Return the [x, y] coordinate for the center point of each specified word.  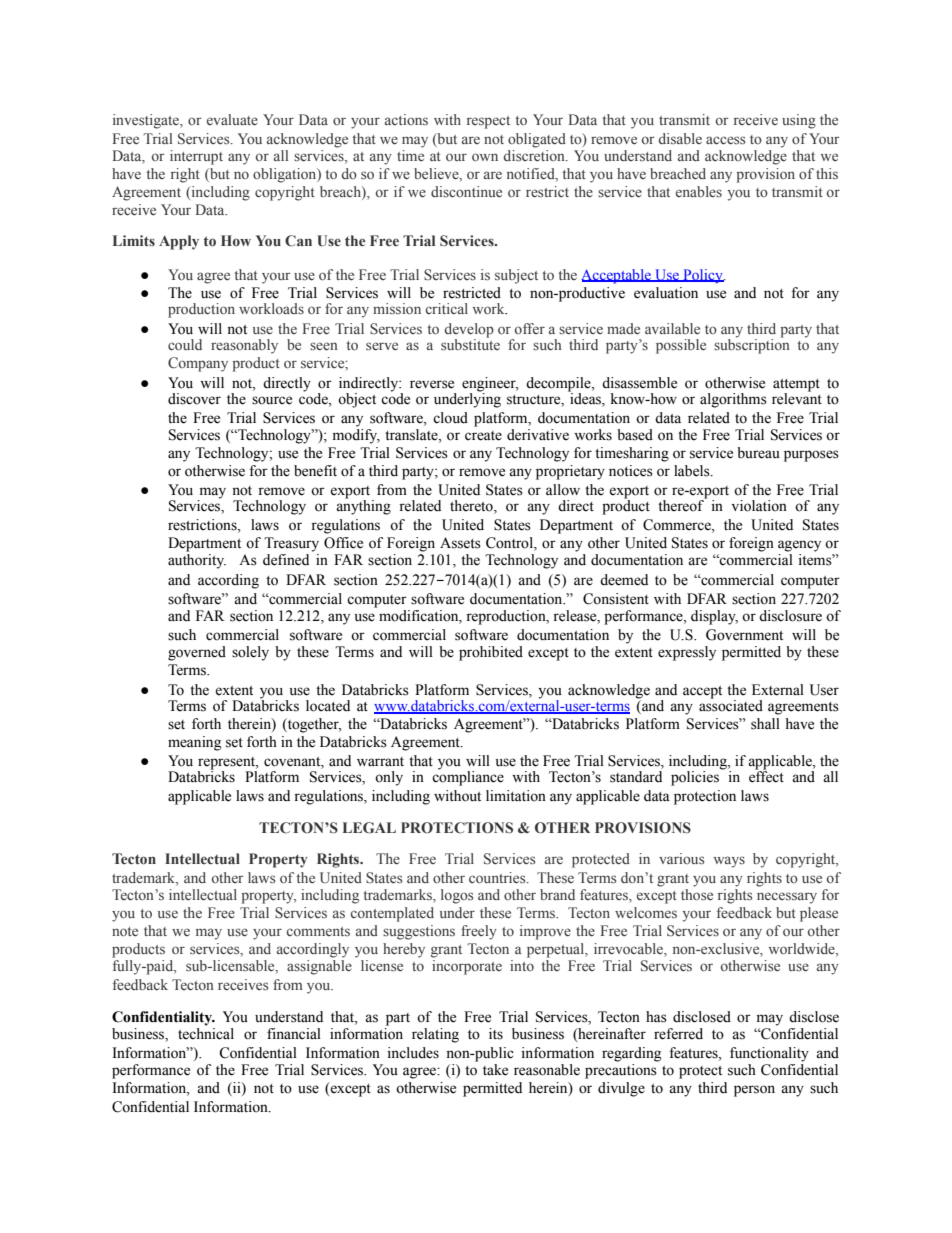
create [483, 436]
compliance [468, 777]
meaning [194, 743]
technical [206, 1034]
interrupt [196, 157]
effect [766, 776]
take [495, 1070]
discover [194, 399]
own [485, 157]
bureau [758, 453]
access [725, 140]
